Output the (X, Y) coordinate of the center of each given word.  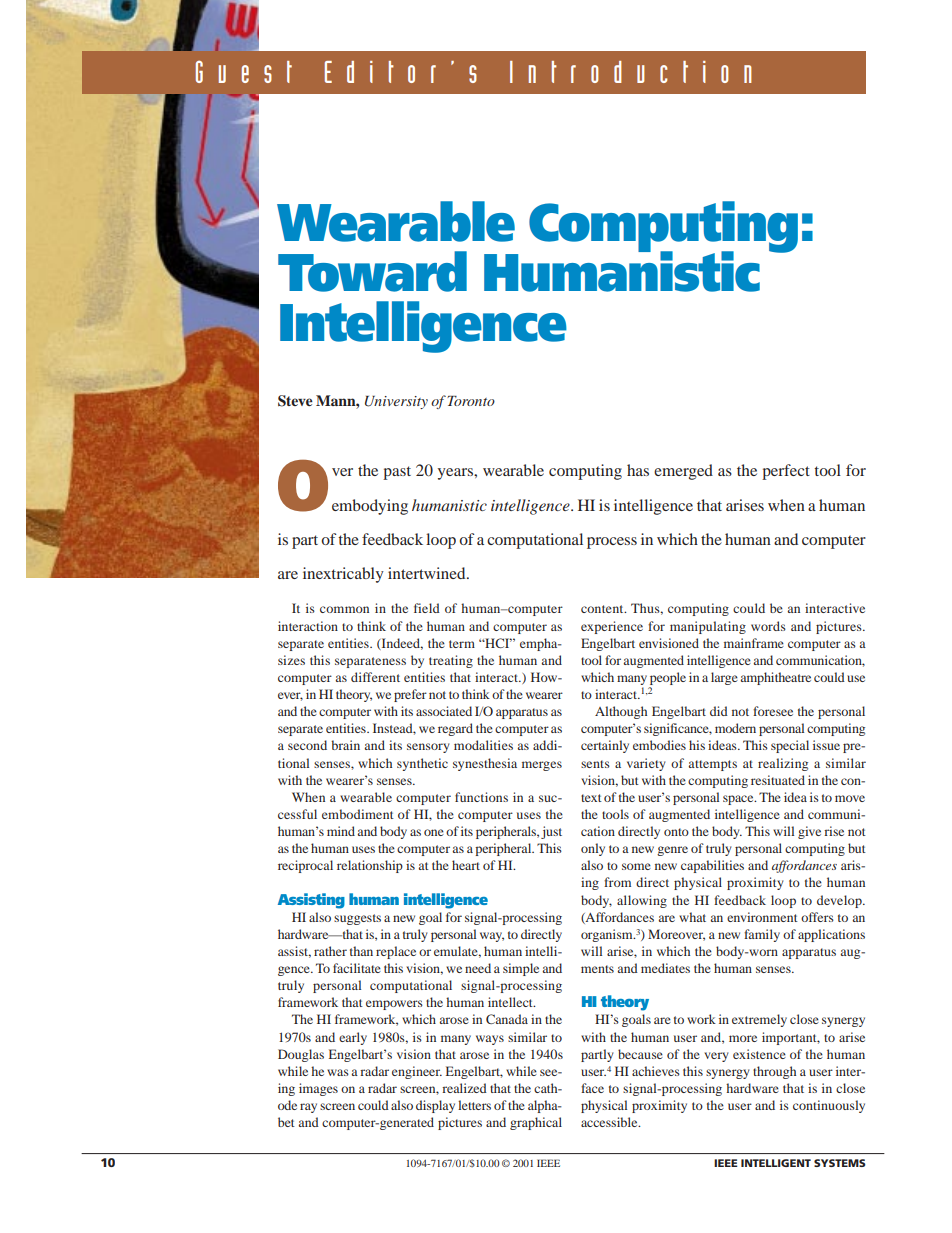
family (762, 935)
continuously (829, 1106)
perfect (786, 472)
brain (345, 745)
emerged (683, 472)
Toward (372, 271)
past (397, 473)
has (638, 470)
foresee (773, 711)
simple (521, 969)
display (435, 1106)
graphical (536, 1123)
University (396, 402)
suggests (357, 919)
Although (621, 712)
